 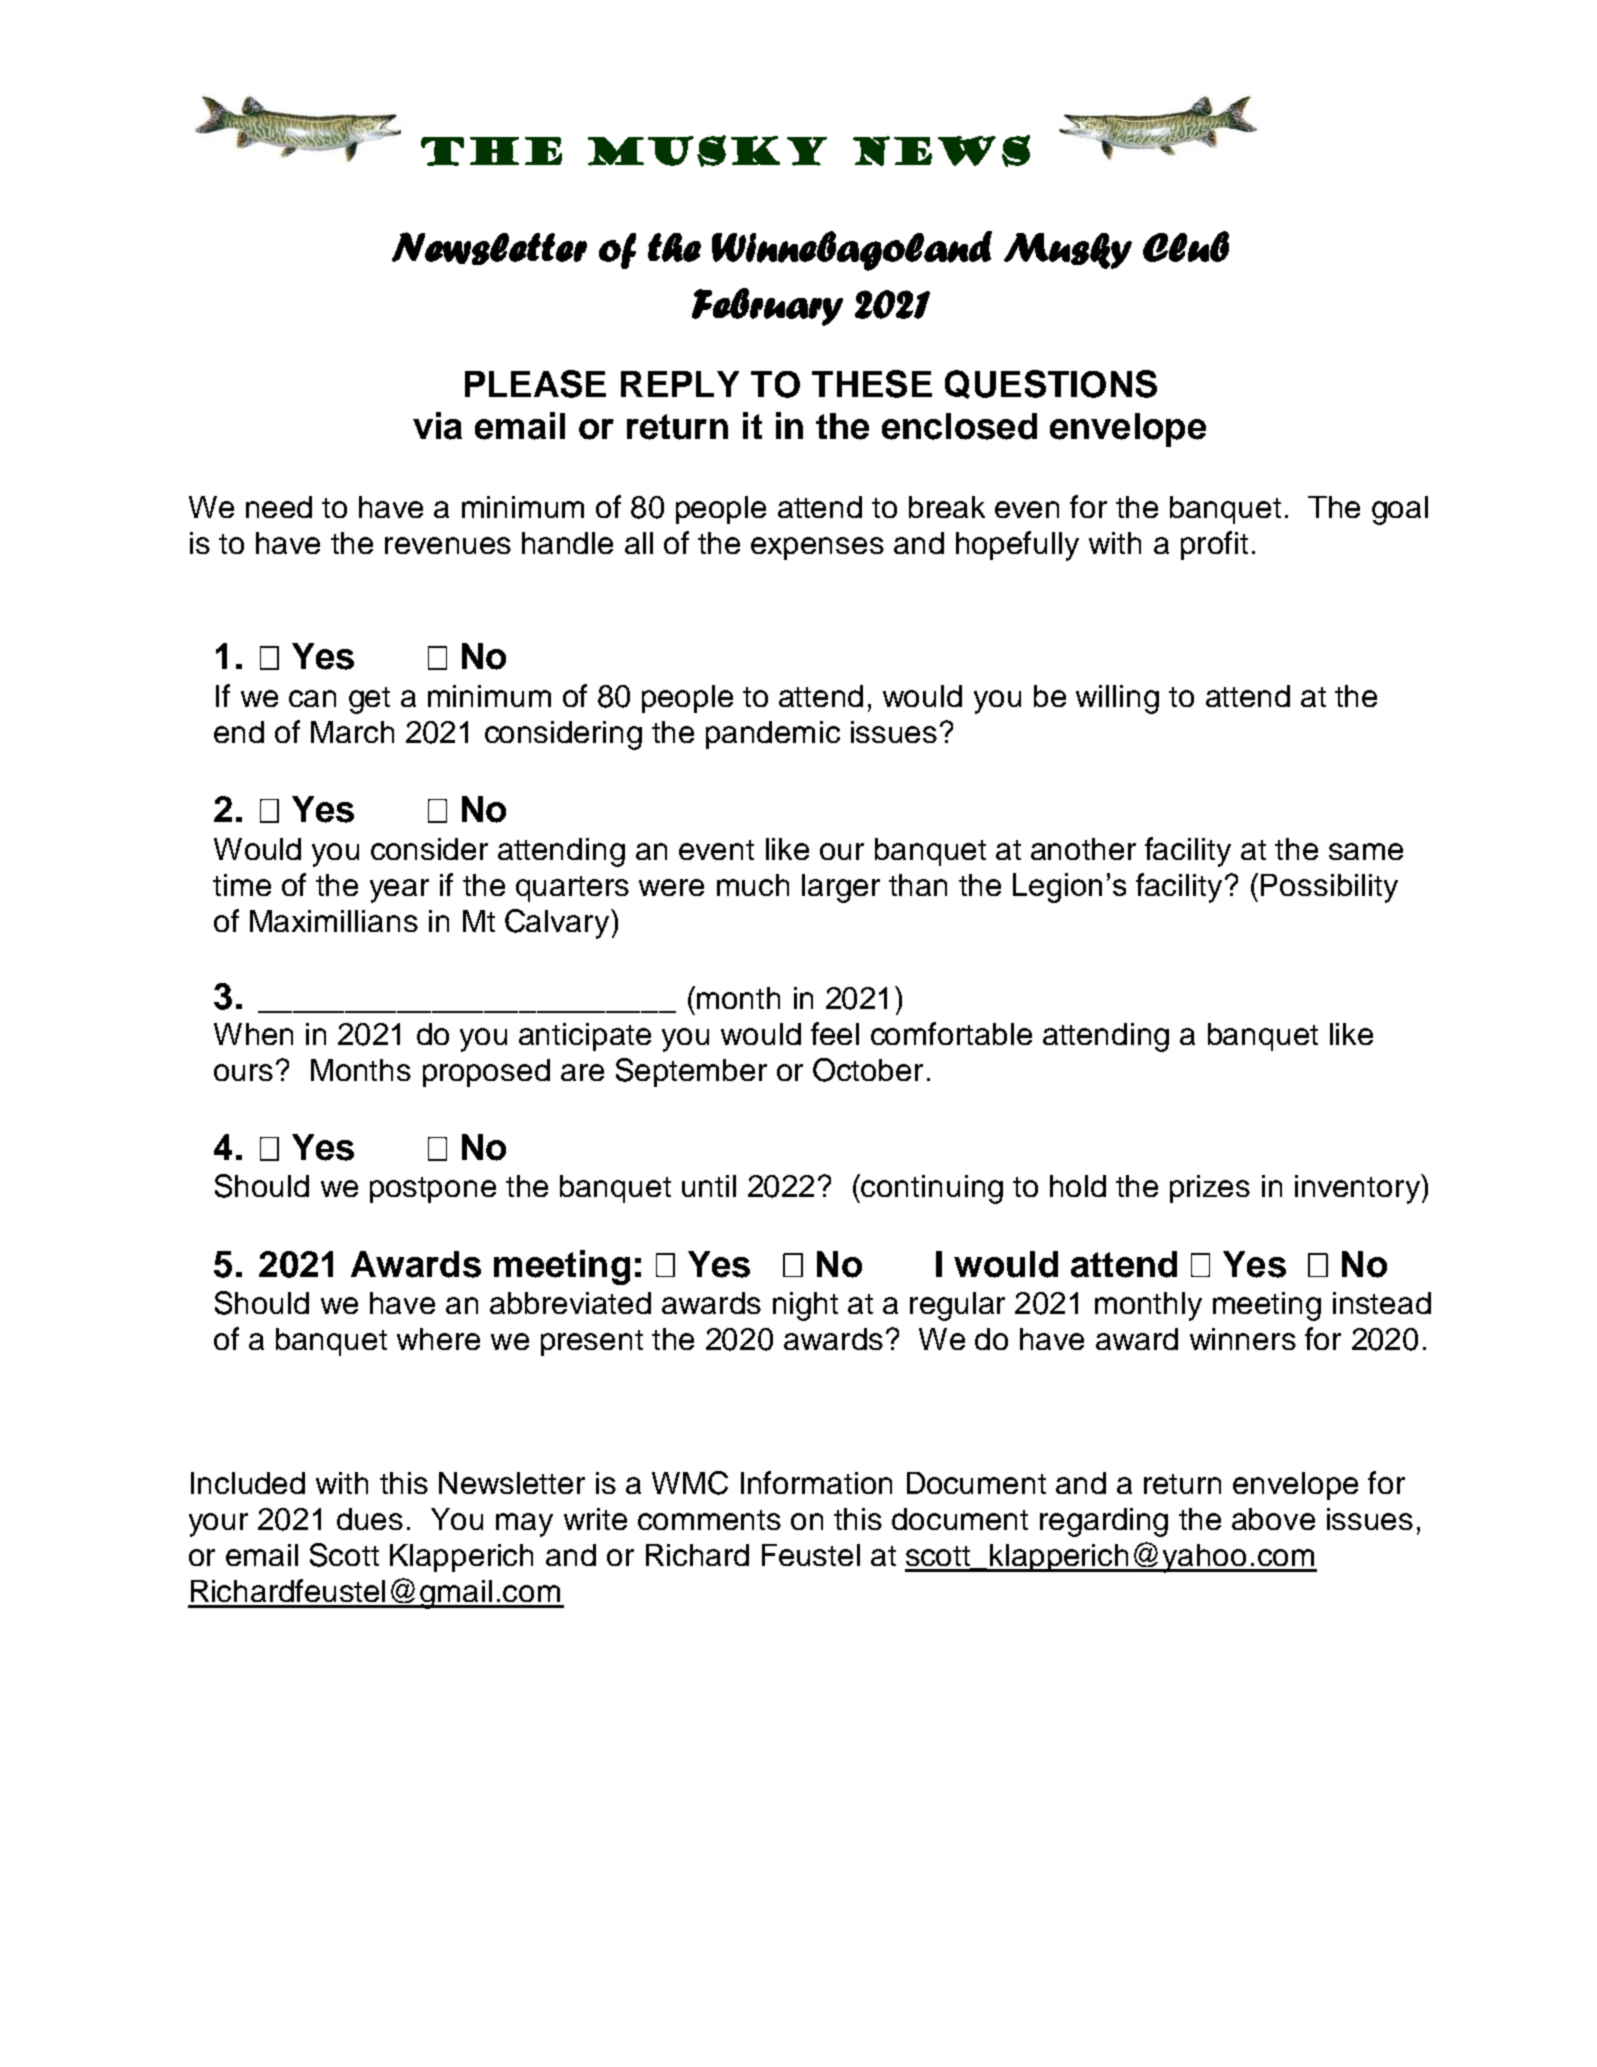 I want to click on Club, so click(x=1186, y=246).
